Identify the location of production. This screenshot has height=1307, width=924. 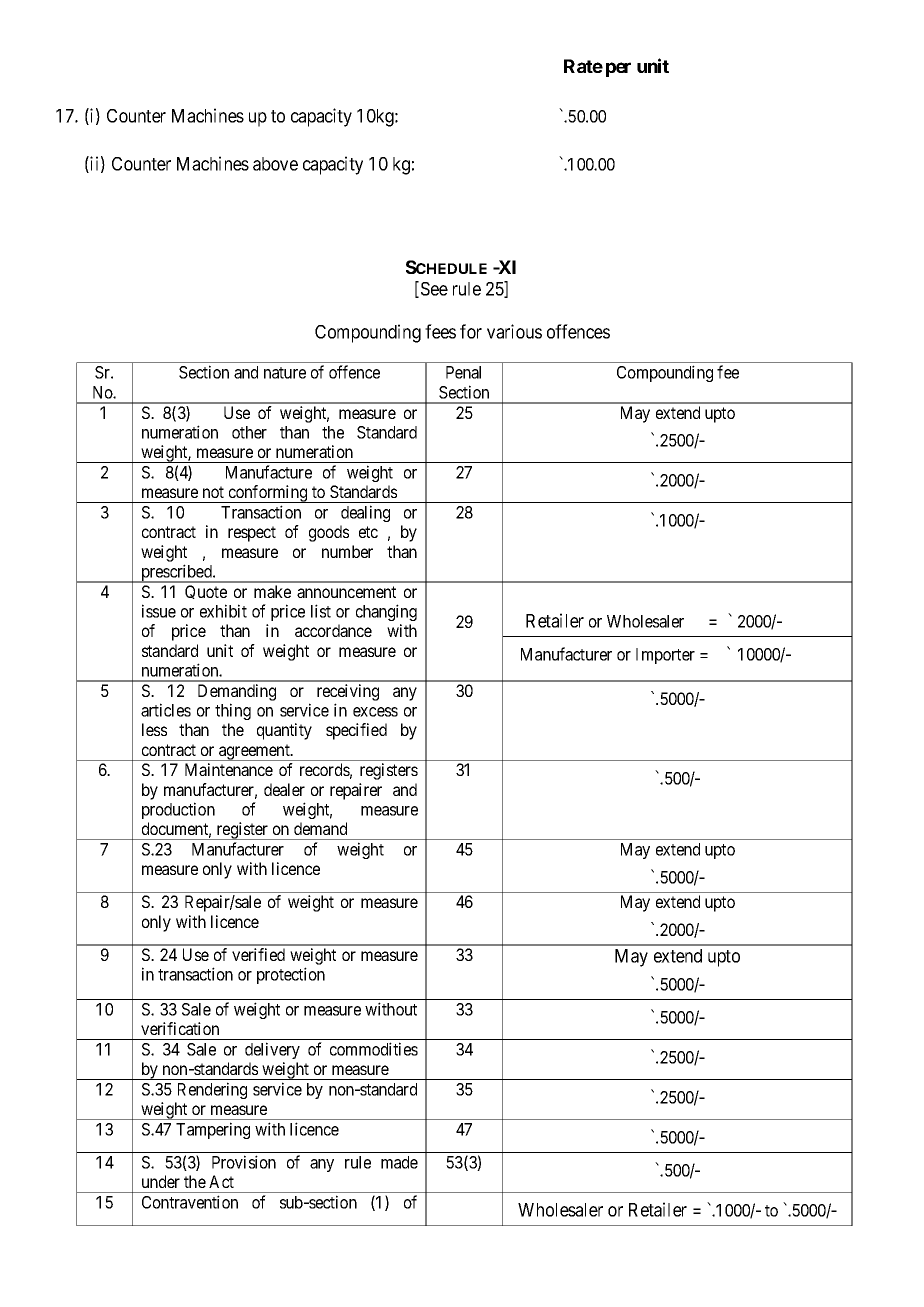
(178, 810).
